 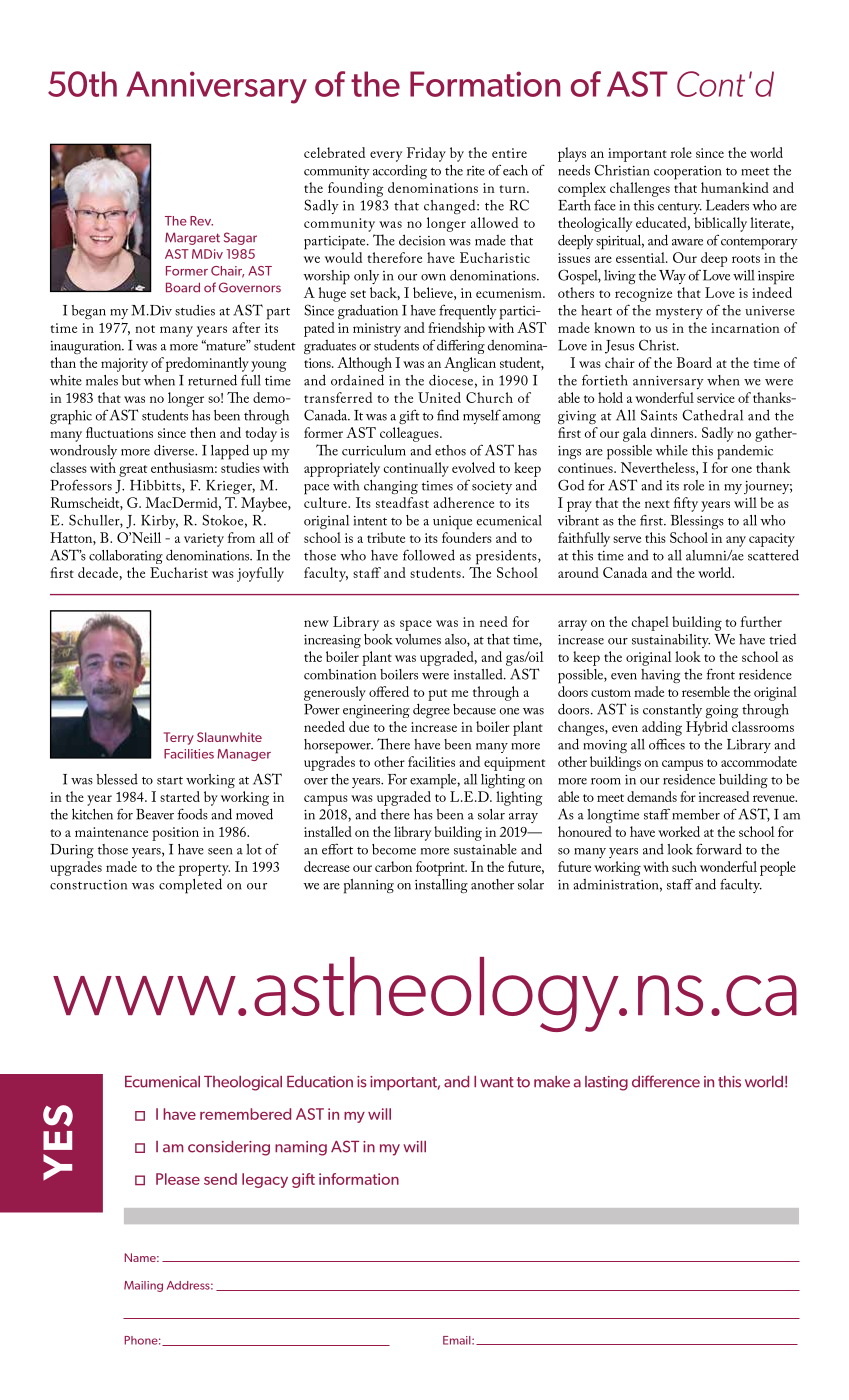 I want to click on Margaret, so click(x=192, y=238).
